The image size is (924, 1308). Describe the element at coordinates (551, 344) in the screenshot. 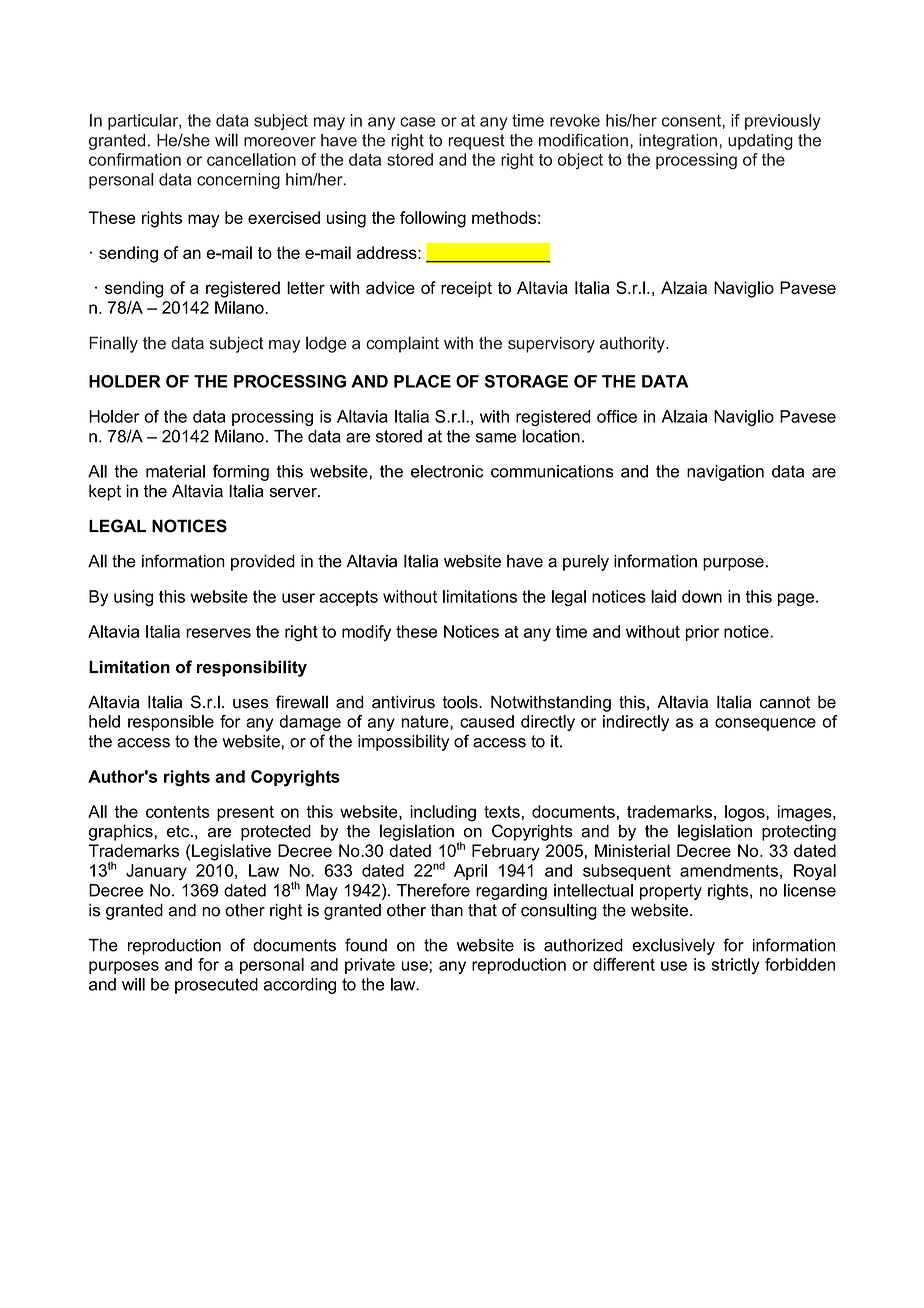

I see `supervisory` at that location.
